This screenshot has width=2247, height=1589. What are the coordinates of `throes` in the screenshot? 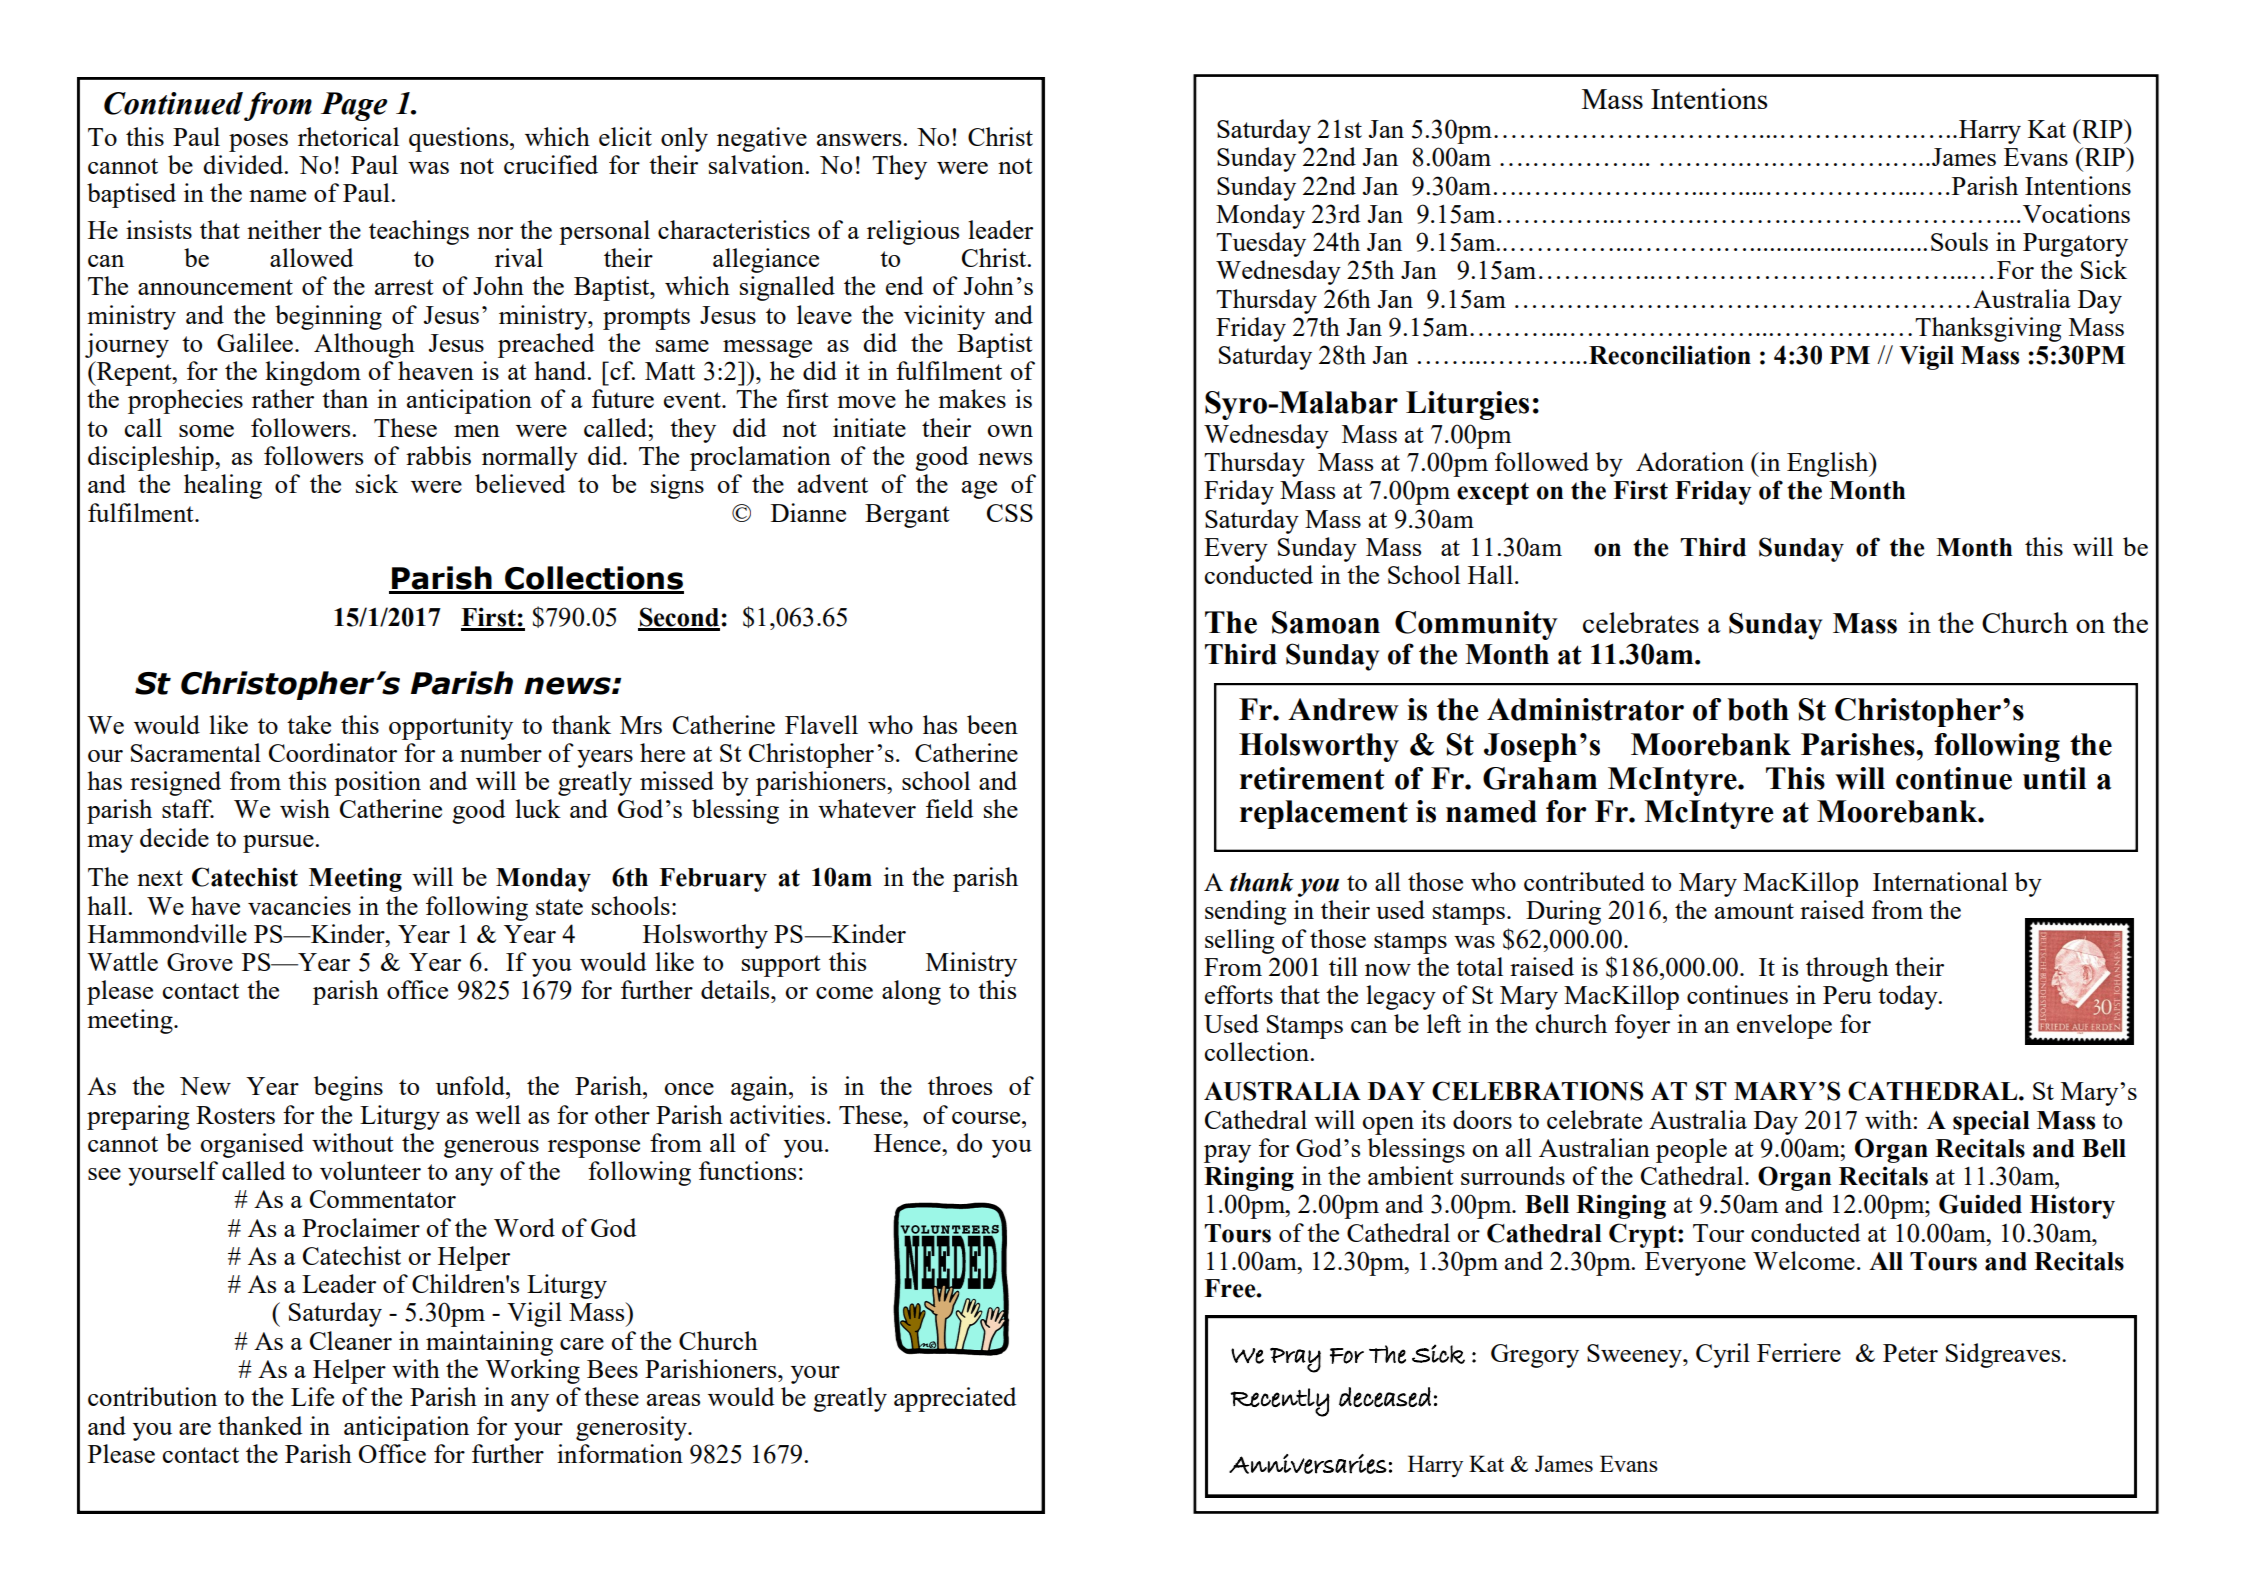 It's located at (960, 1085).
